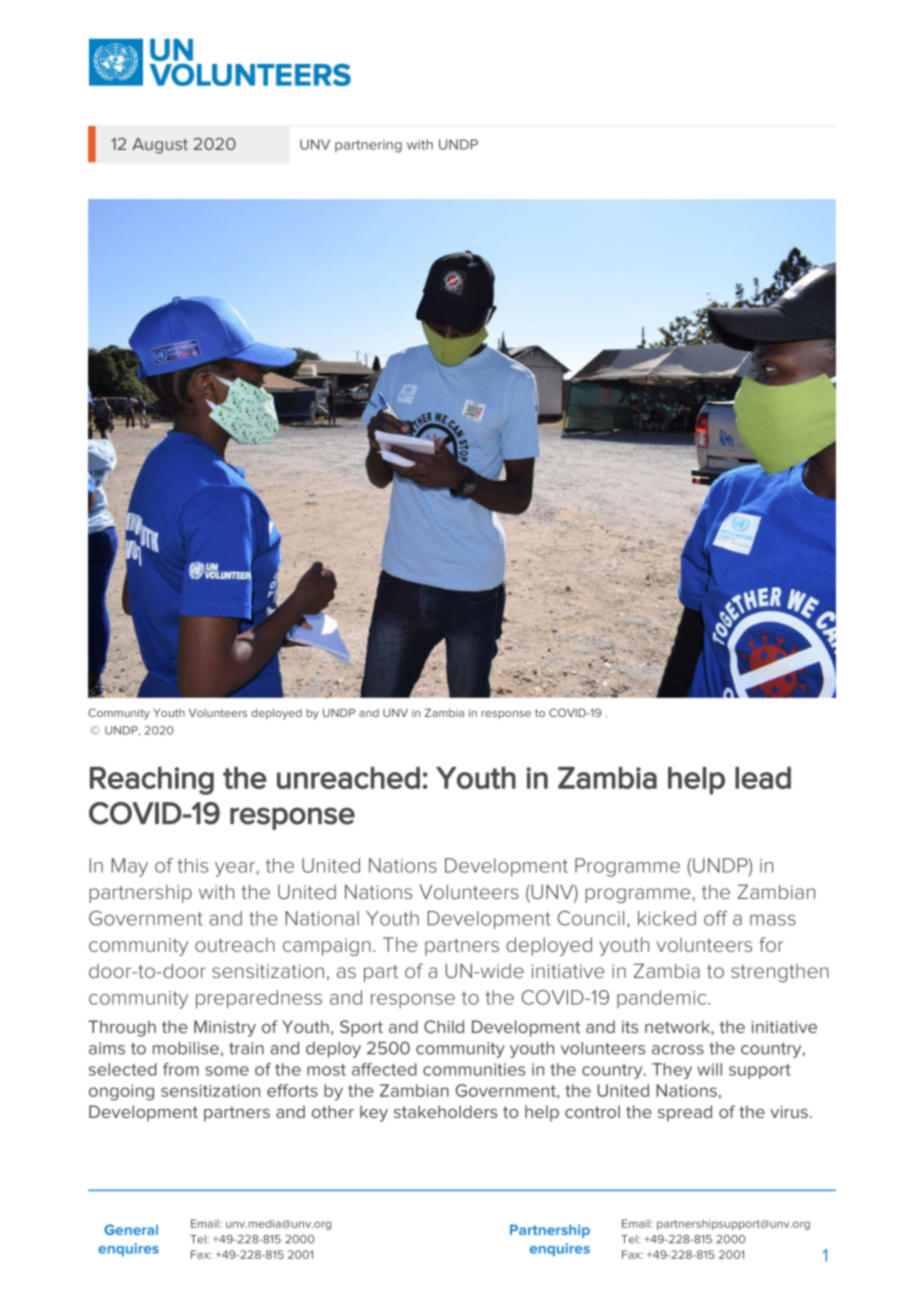 This image has height=1308, width=924. Describe the element at coordinates (235, 869) in the image. I see `year` at that location.
